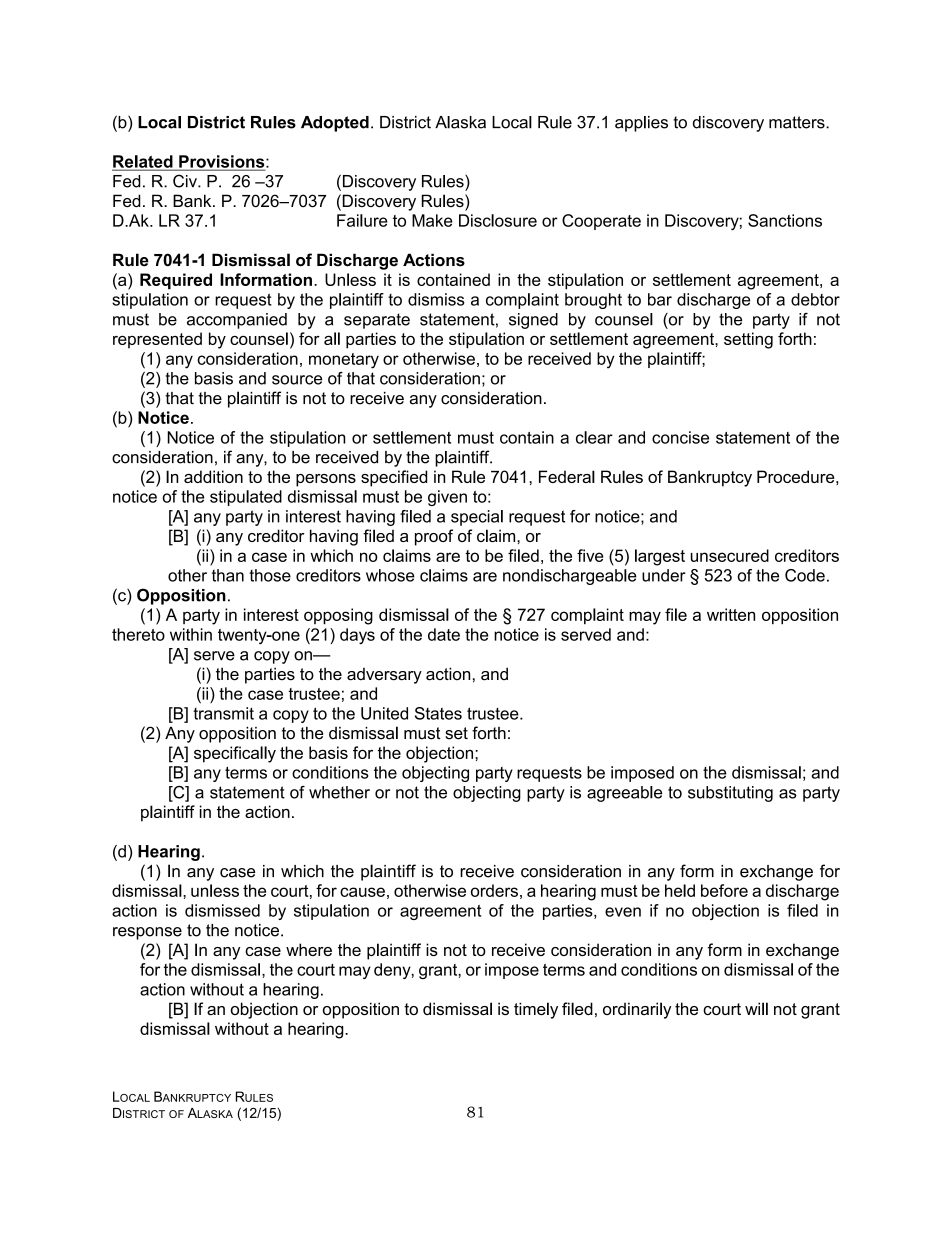  What do you see at coordinates (434, 537) in the screenshot?
I see `proof` at bounding box center [434, 537].
